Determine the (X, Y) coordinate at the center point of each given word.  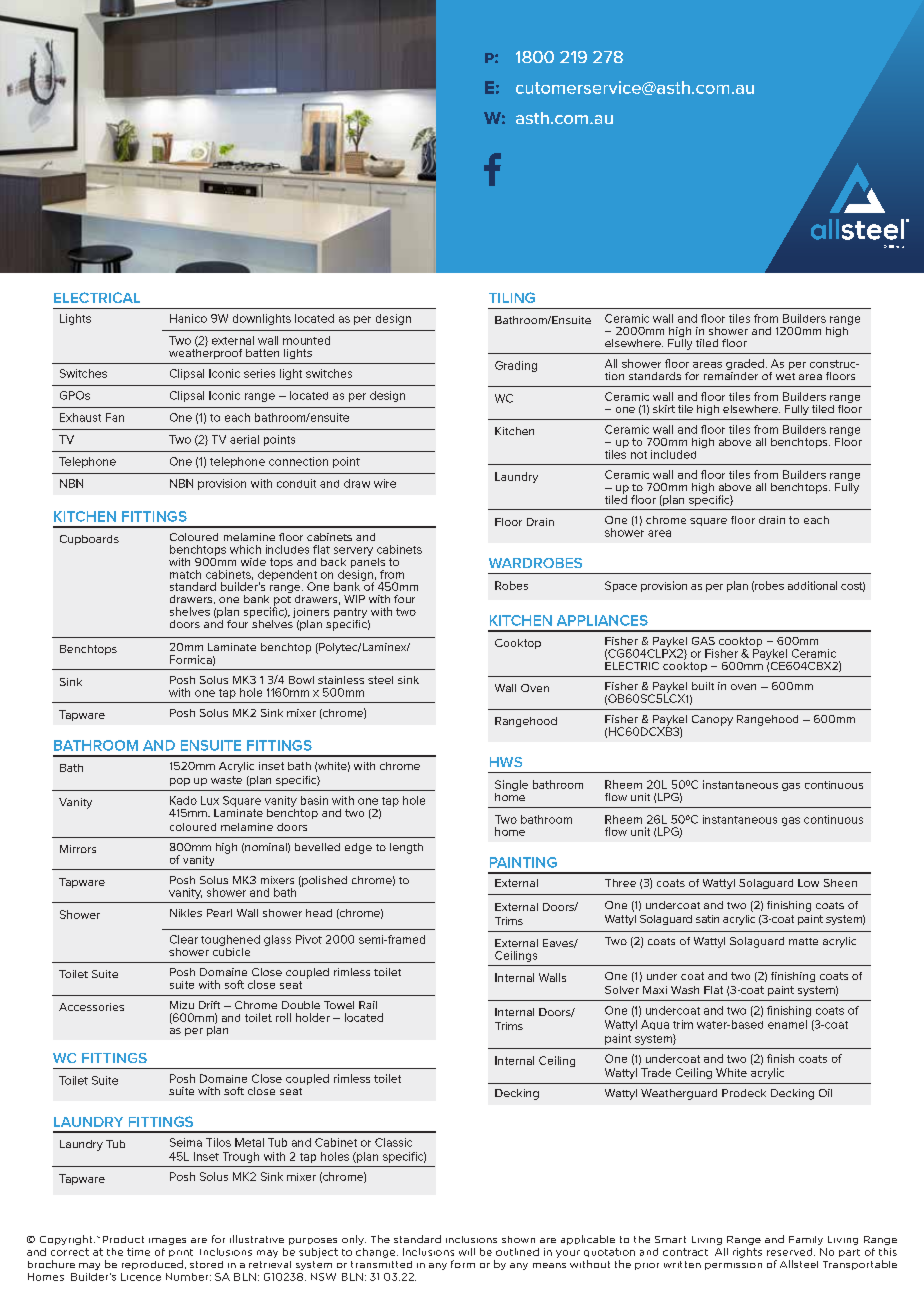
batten (262, 353)
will (467, 1252)
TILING (512, 297)
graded (745, 366)
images (167, 1241)
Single (511, 787)
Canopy (712, 720)
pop (180, 782)
